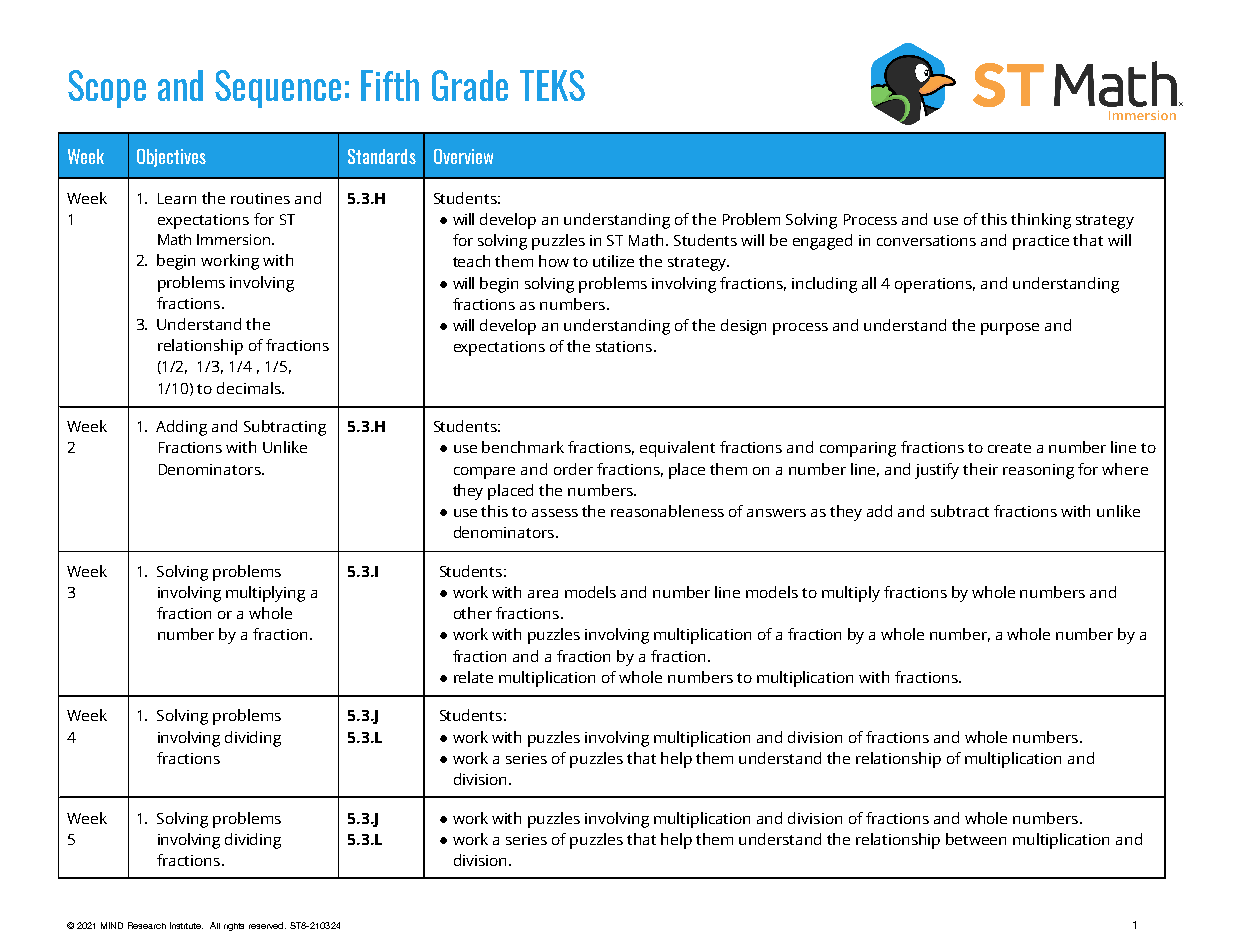 This page has width=1233, height=952. What do you see at coordinates (267, 925) in the page?
I see `reserved` at bounding box center [267, 925].
